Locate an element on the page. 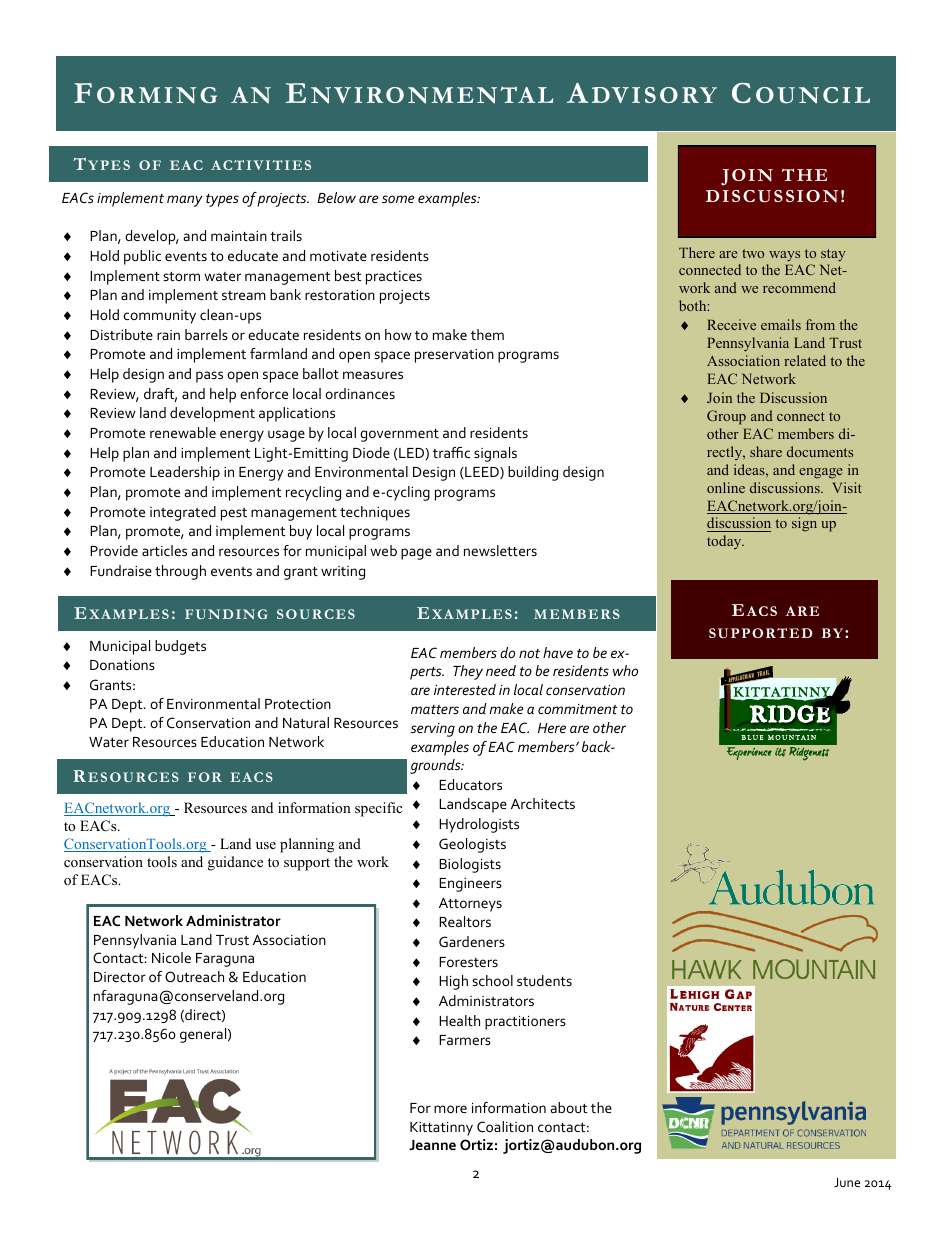 This image has height=1233, width=952. LEED is located at coordinates (482, 473).
